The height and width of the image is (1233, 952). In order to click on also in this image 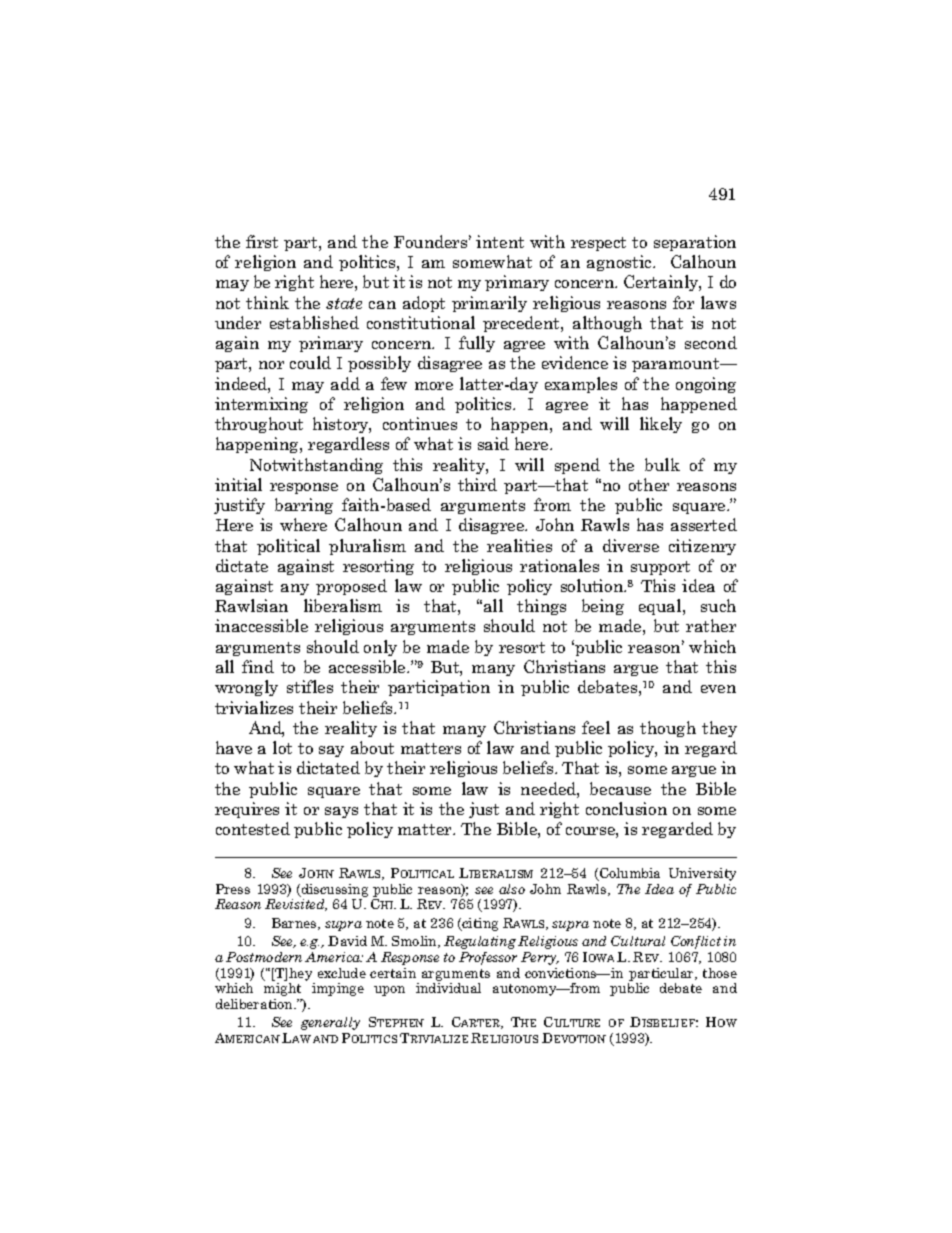, I will do `click(512, 889)`.
